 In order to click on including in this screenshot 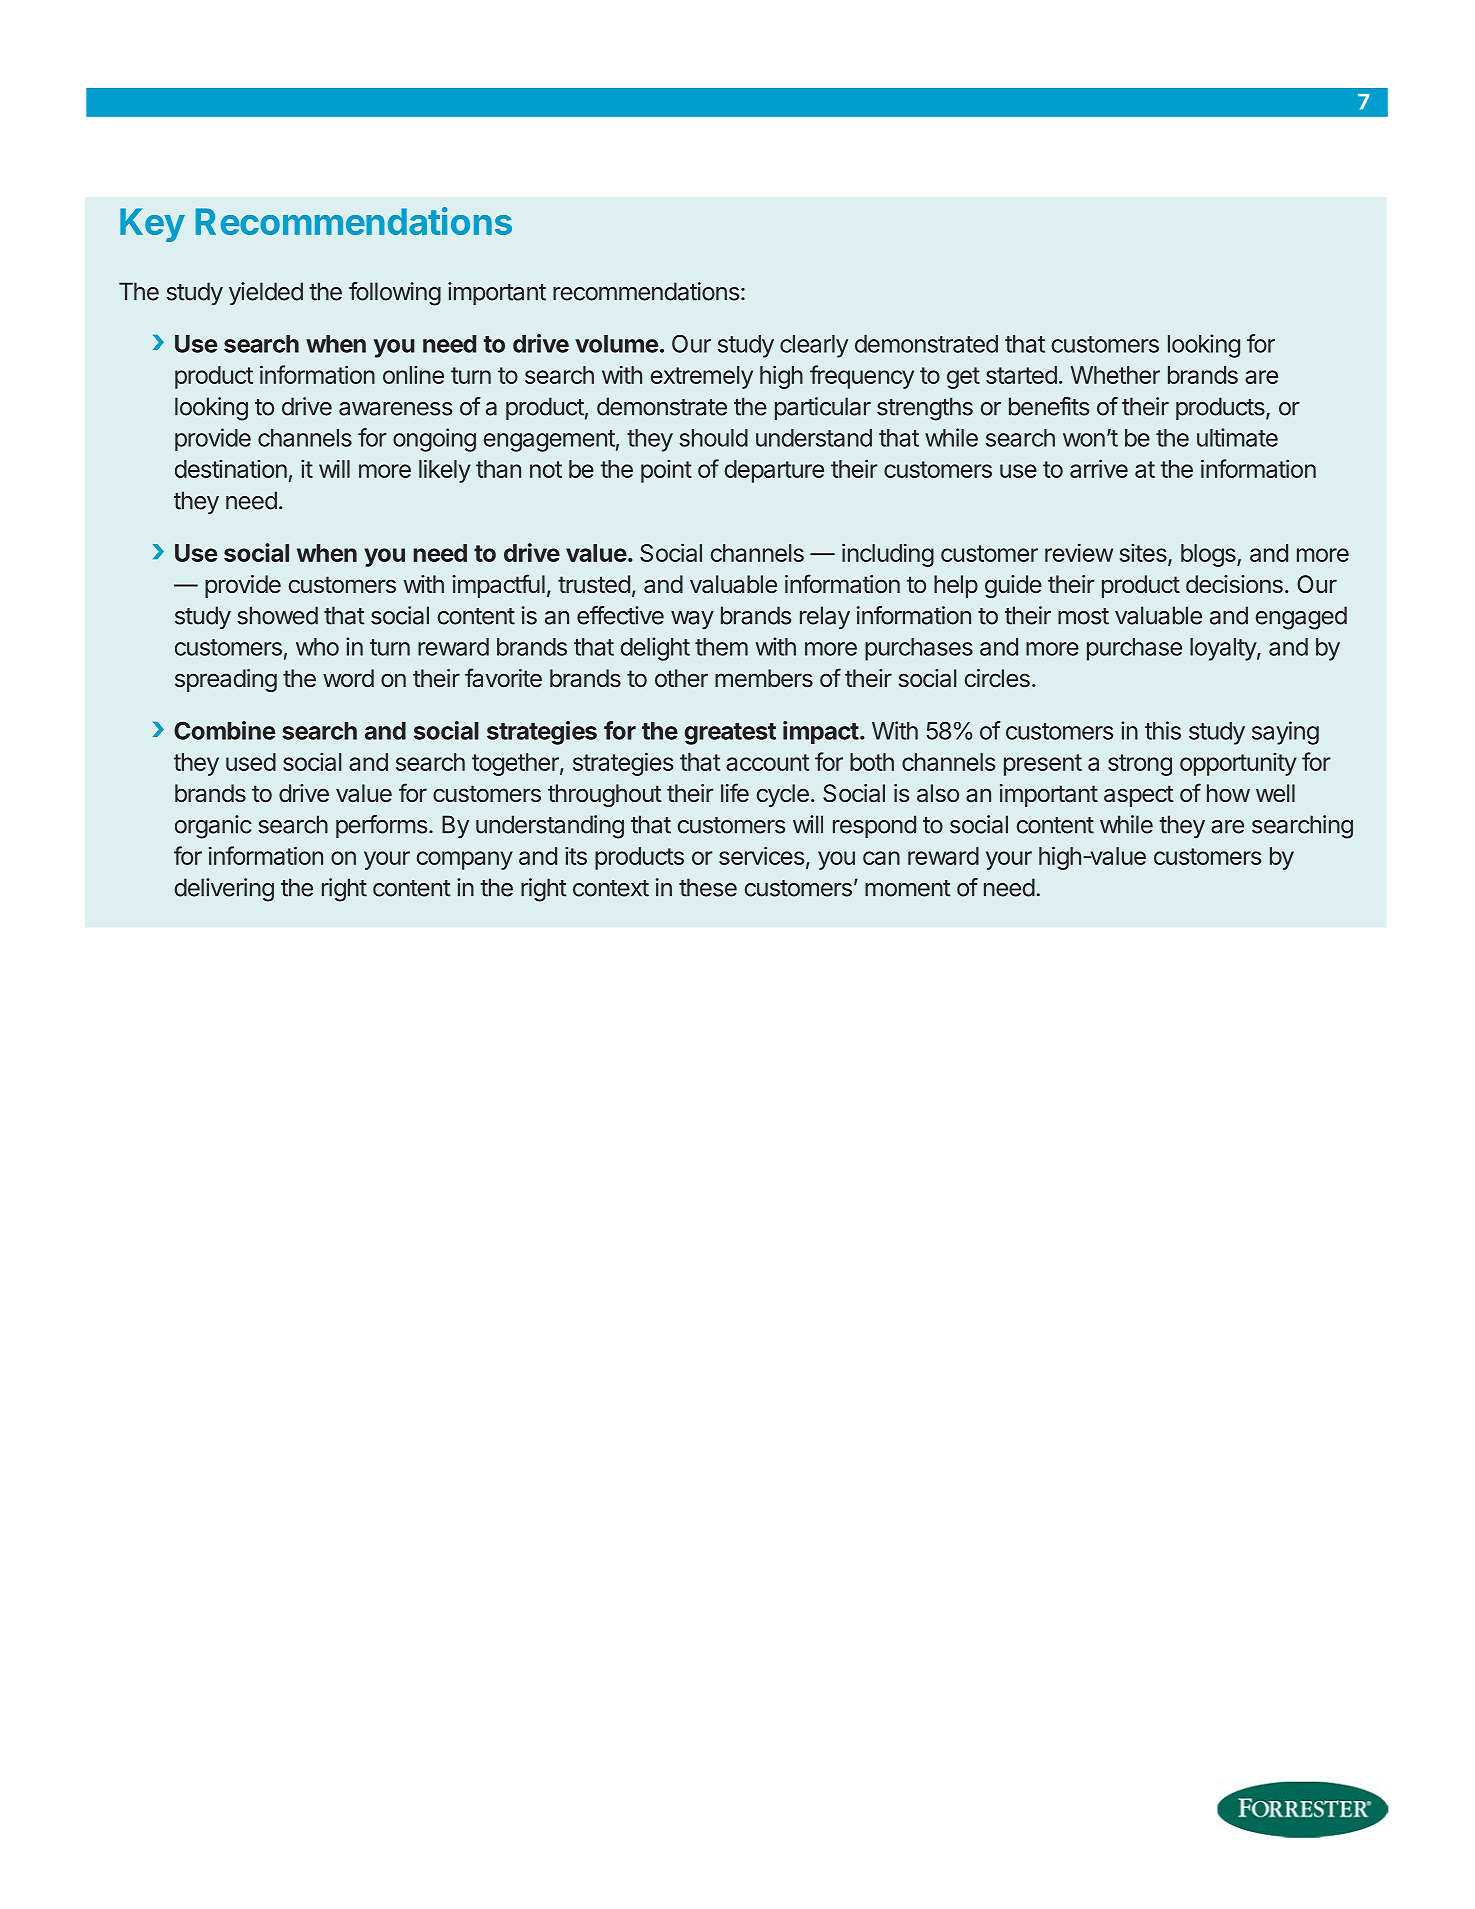, I will do `click(888, 555)`.
